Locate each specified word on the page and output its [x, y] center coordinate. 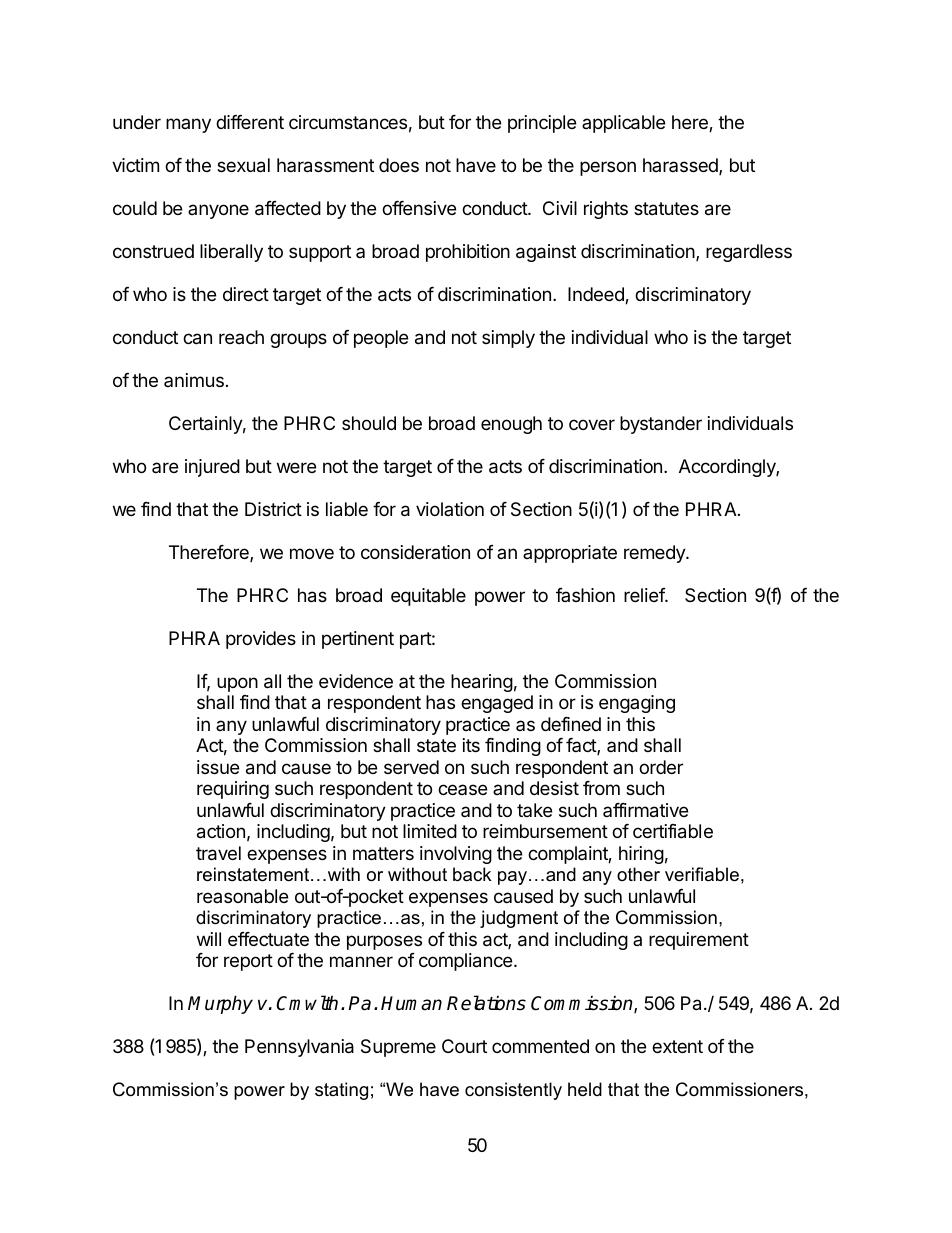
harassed [681, 166]
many [188, 125]
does [399, 165]
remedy [655, 554]
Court [464, 1046]
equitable [428, 597]
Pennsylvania [299, 1048]
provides [261, 640]
